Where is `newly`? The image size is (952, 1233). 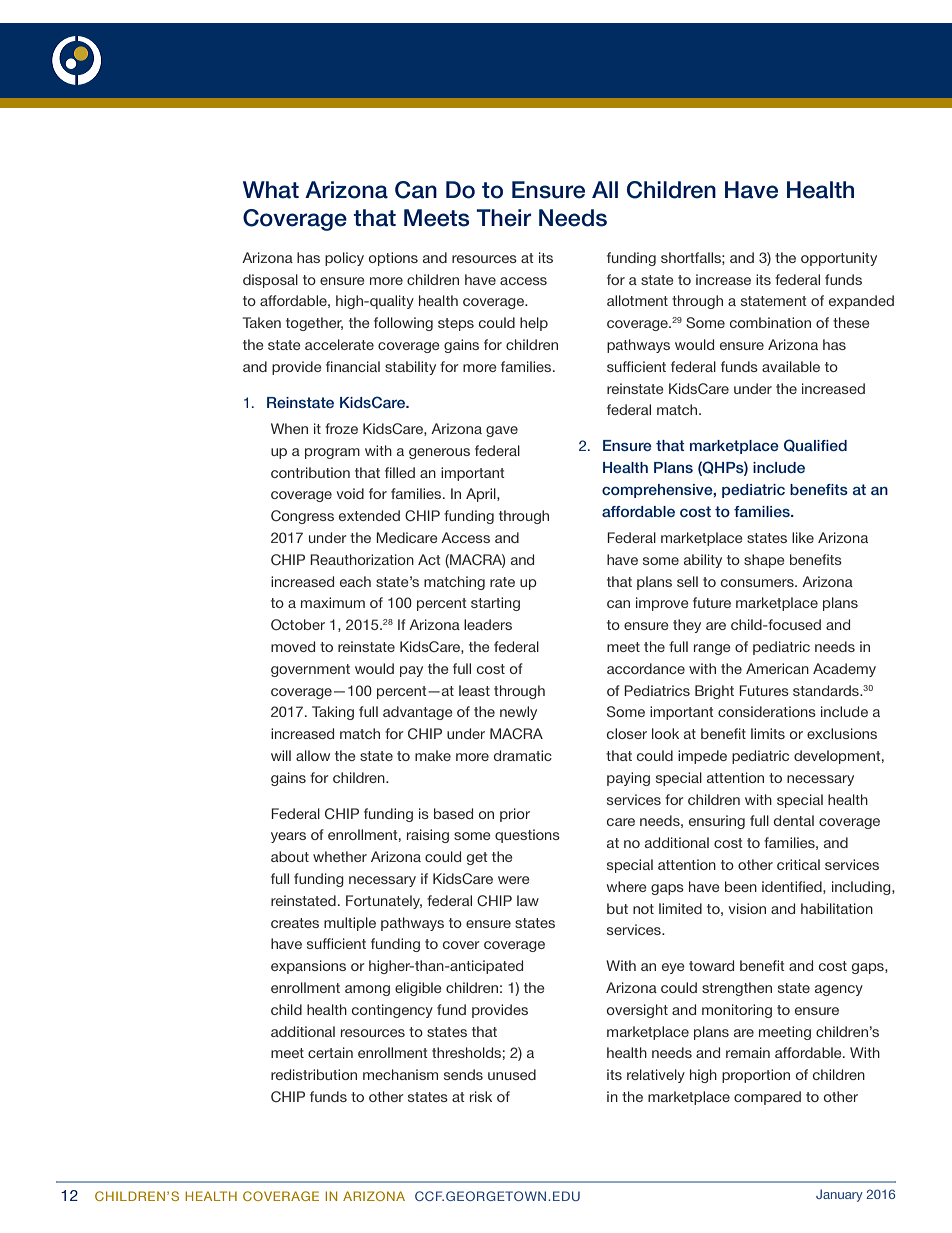
newly is located at coordinates (518, 713).
